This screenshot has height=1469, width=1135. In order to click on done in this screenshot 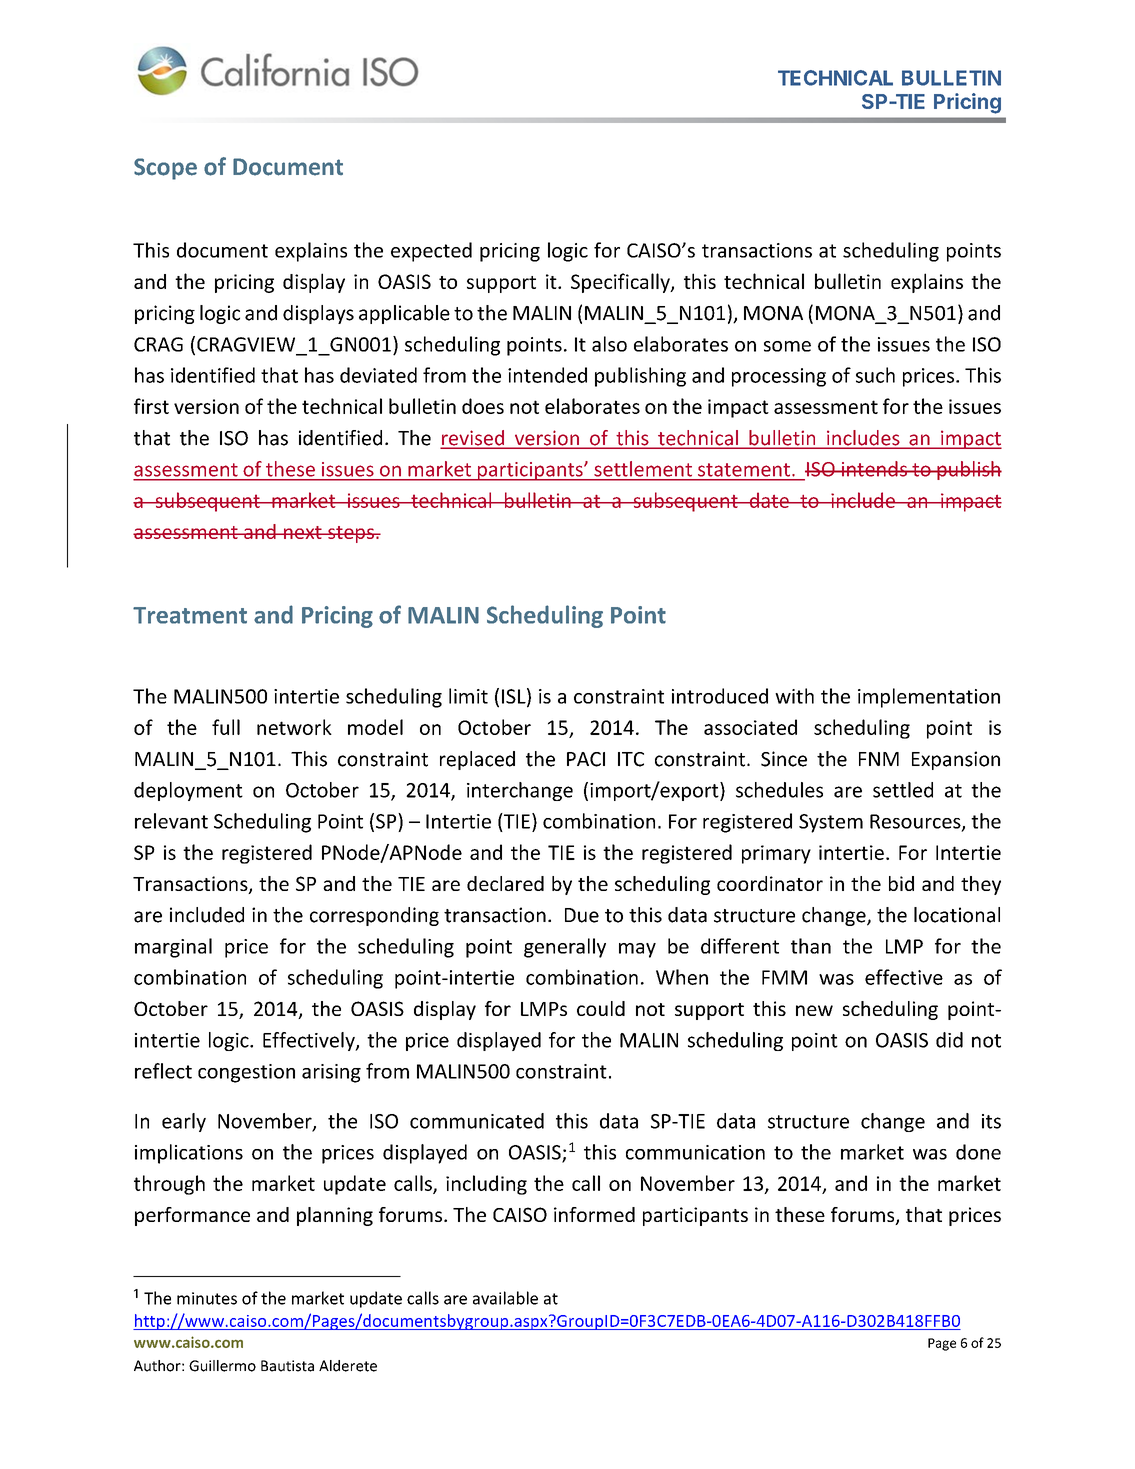, I will do `click(978, 1152)`.
